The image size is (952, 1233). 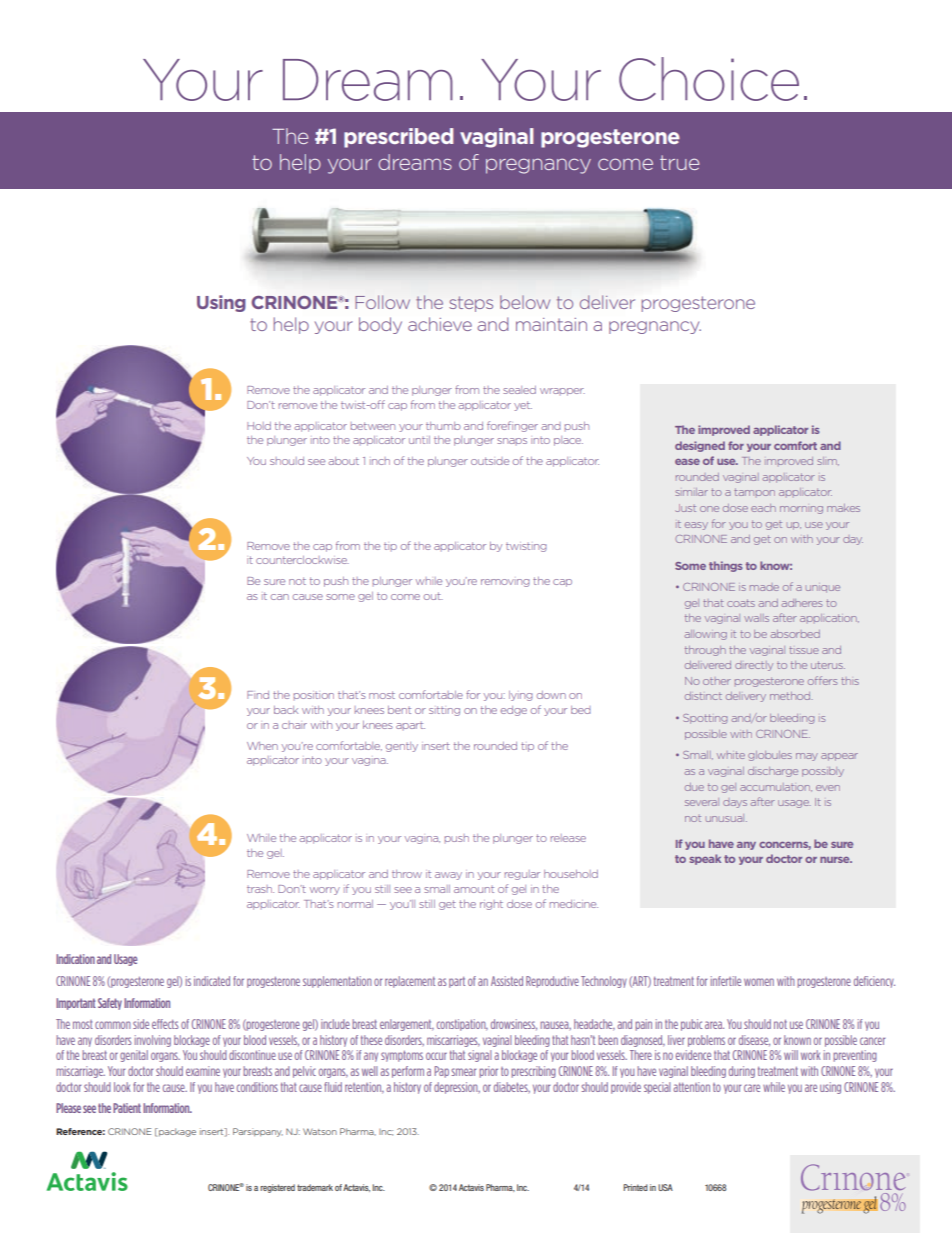 What do you see at coordinates (828, 461) in the screenshot?
I see `slim` at bounding box center [828, 461].
